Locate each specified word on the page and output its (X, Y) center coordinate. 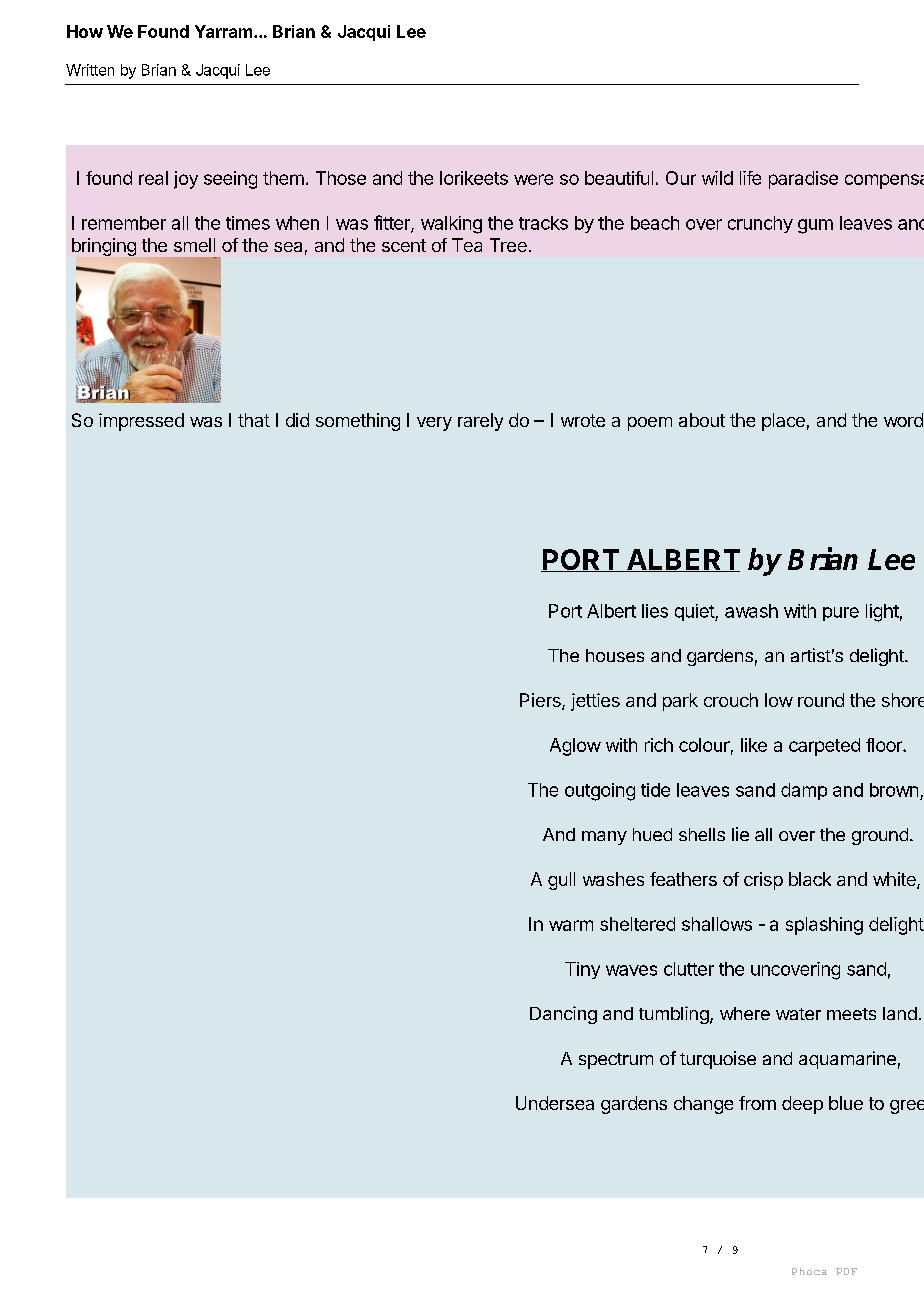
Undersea (555, 1103)
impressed (141, 422)
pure (841, 614)
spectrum (616, 1061)
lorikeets (474, 178)
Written (90, 70)
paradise (803, 180)
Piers (541, 701)
